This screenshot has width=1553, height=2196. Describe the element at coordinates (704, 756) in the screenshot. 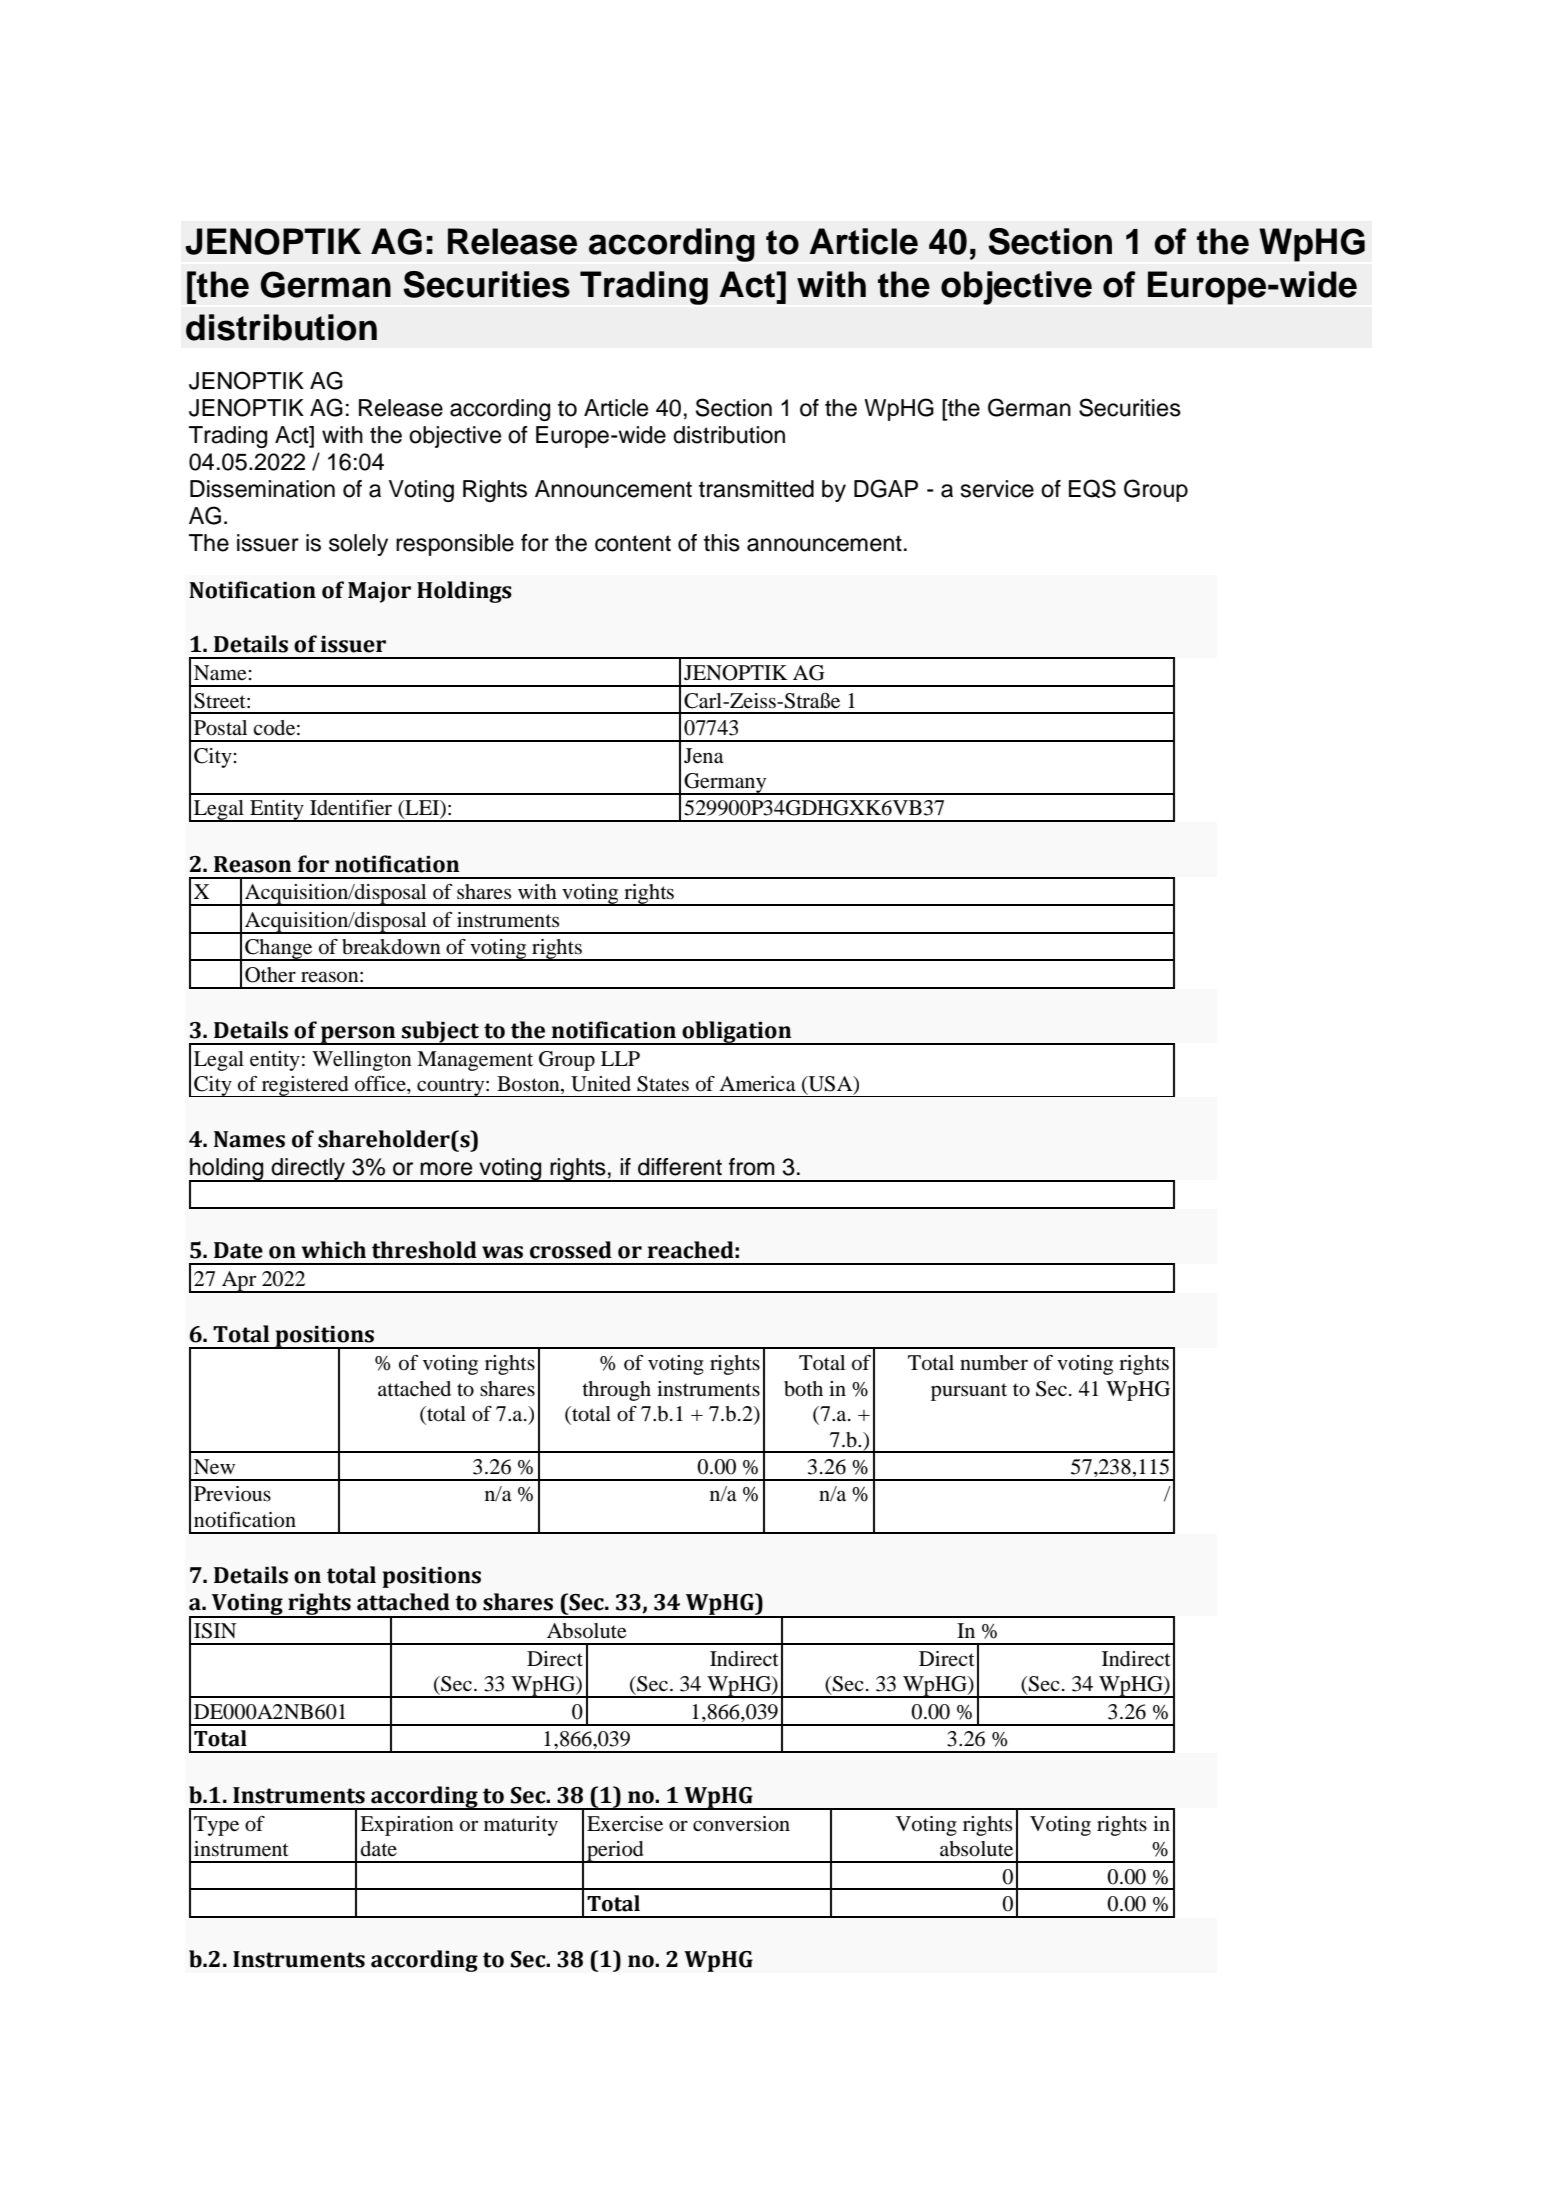

I see `Jena` at that location.
